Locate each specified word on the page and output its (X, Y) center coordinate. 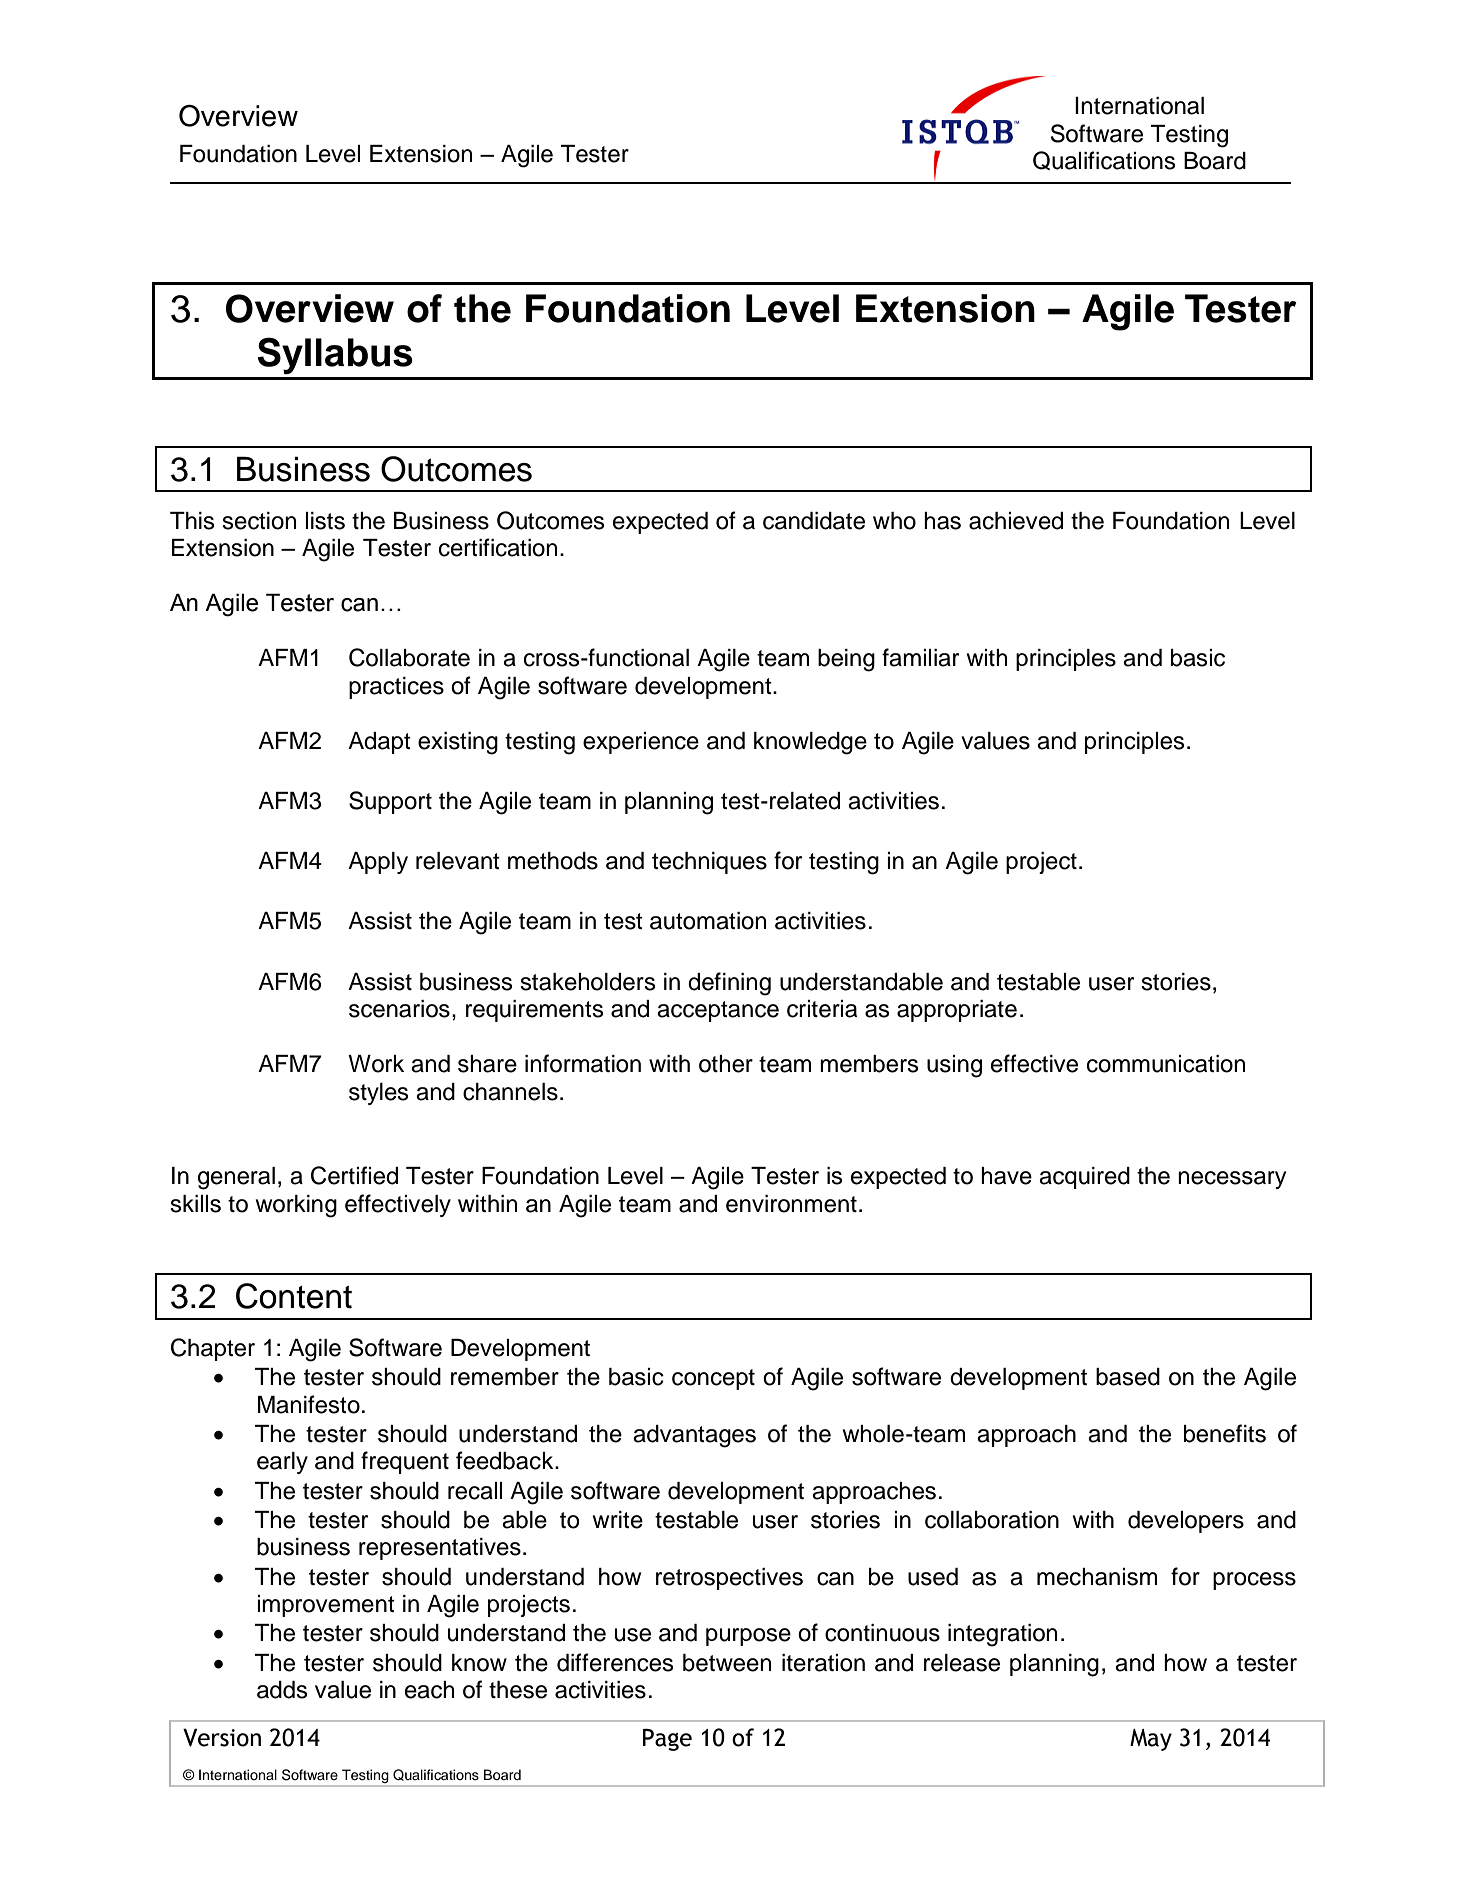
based (1128, 1377)
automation (708, 921)
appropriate (957, 1011)
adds (282, 1690)
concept (713, 1379)
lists (325, 521)
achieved (1016, 521)
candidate (814, 521)
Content (294, 1296)
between (727, 1663)
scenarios (399, 1009)
